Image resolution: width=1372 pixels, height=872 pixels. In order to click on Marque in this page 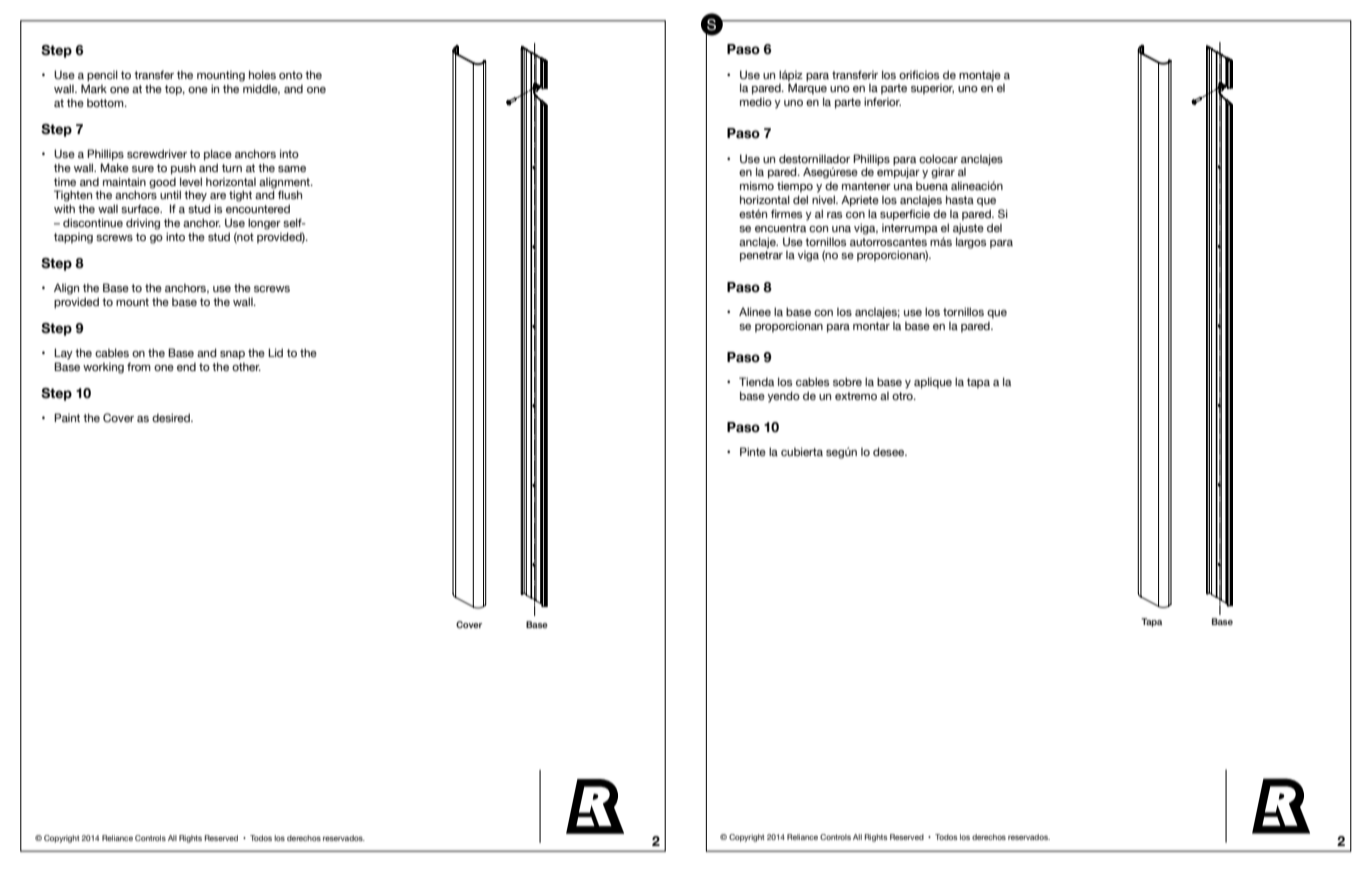, I will do `click(807, 89)`.
